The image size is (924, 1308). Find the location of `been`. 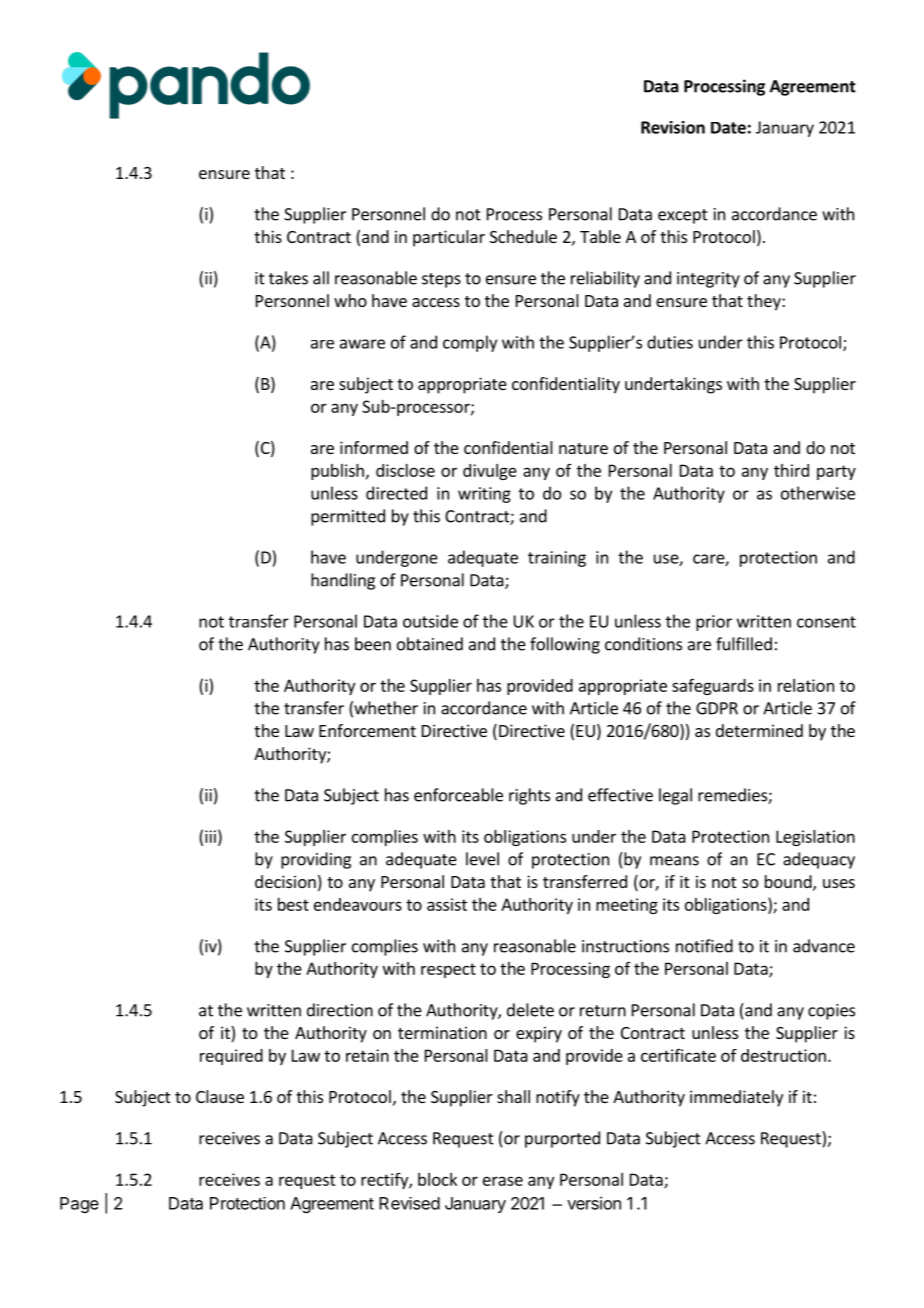

been is located at coordinates (373, 644).
